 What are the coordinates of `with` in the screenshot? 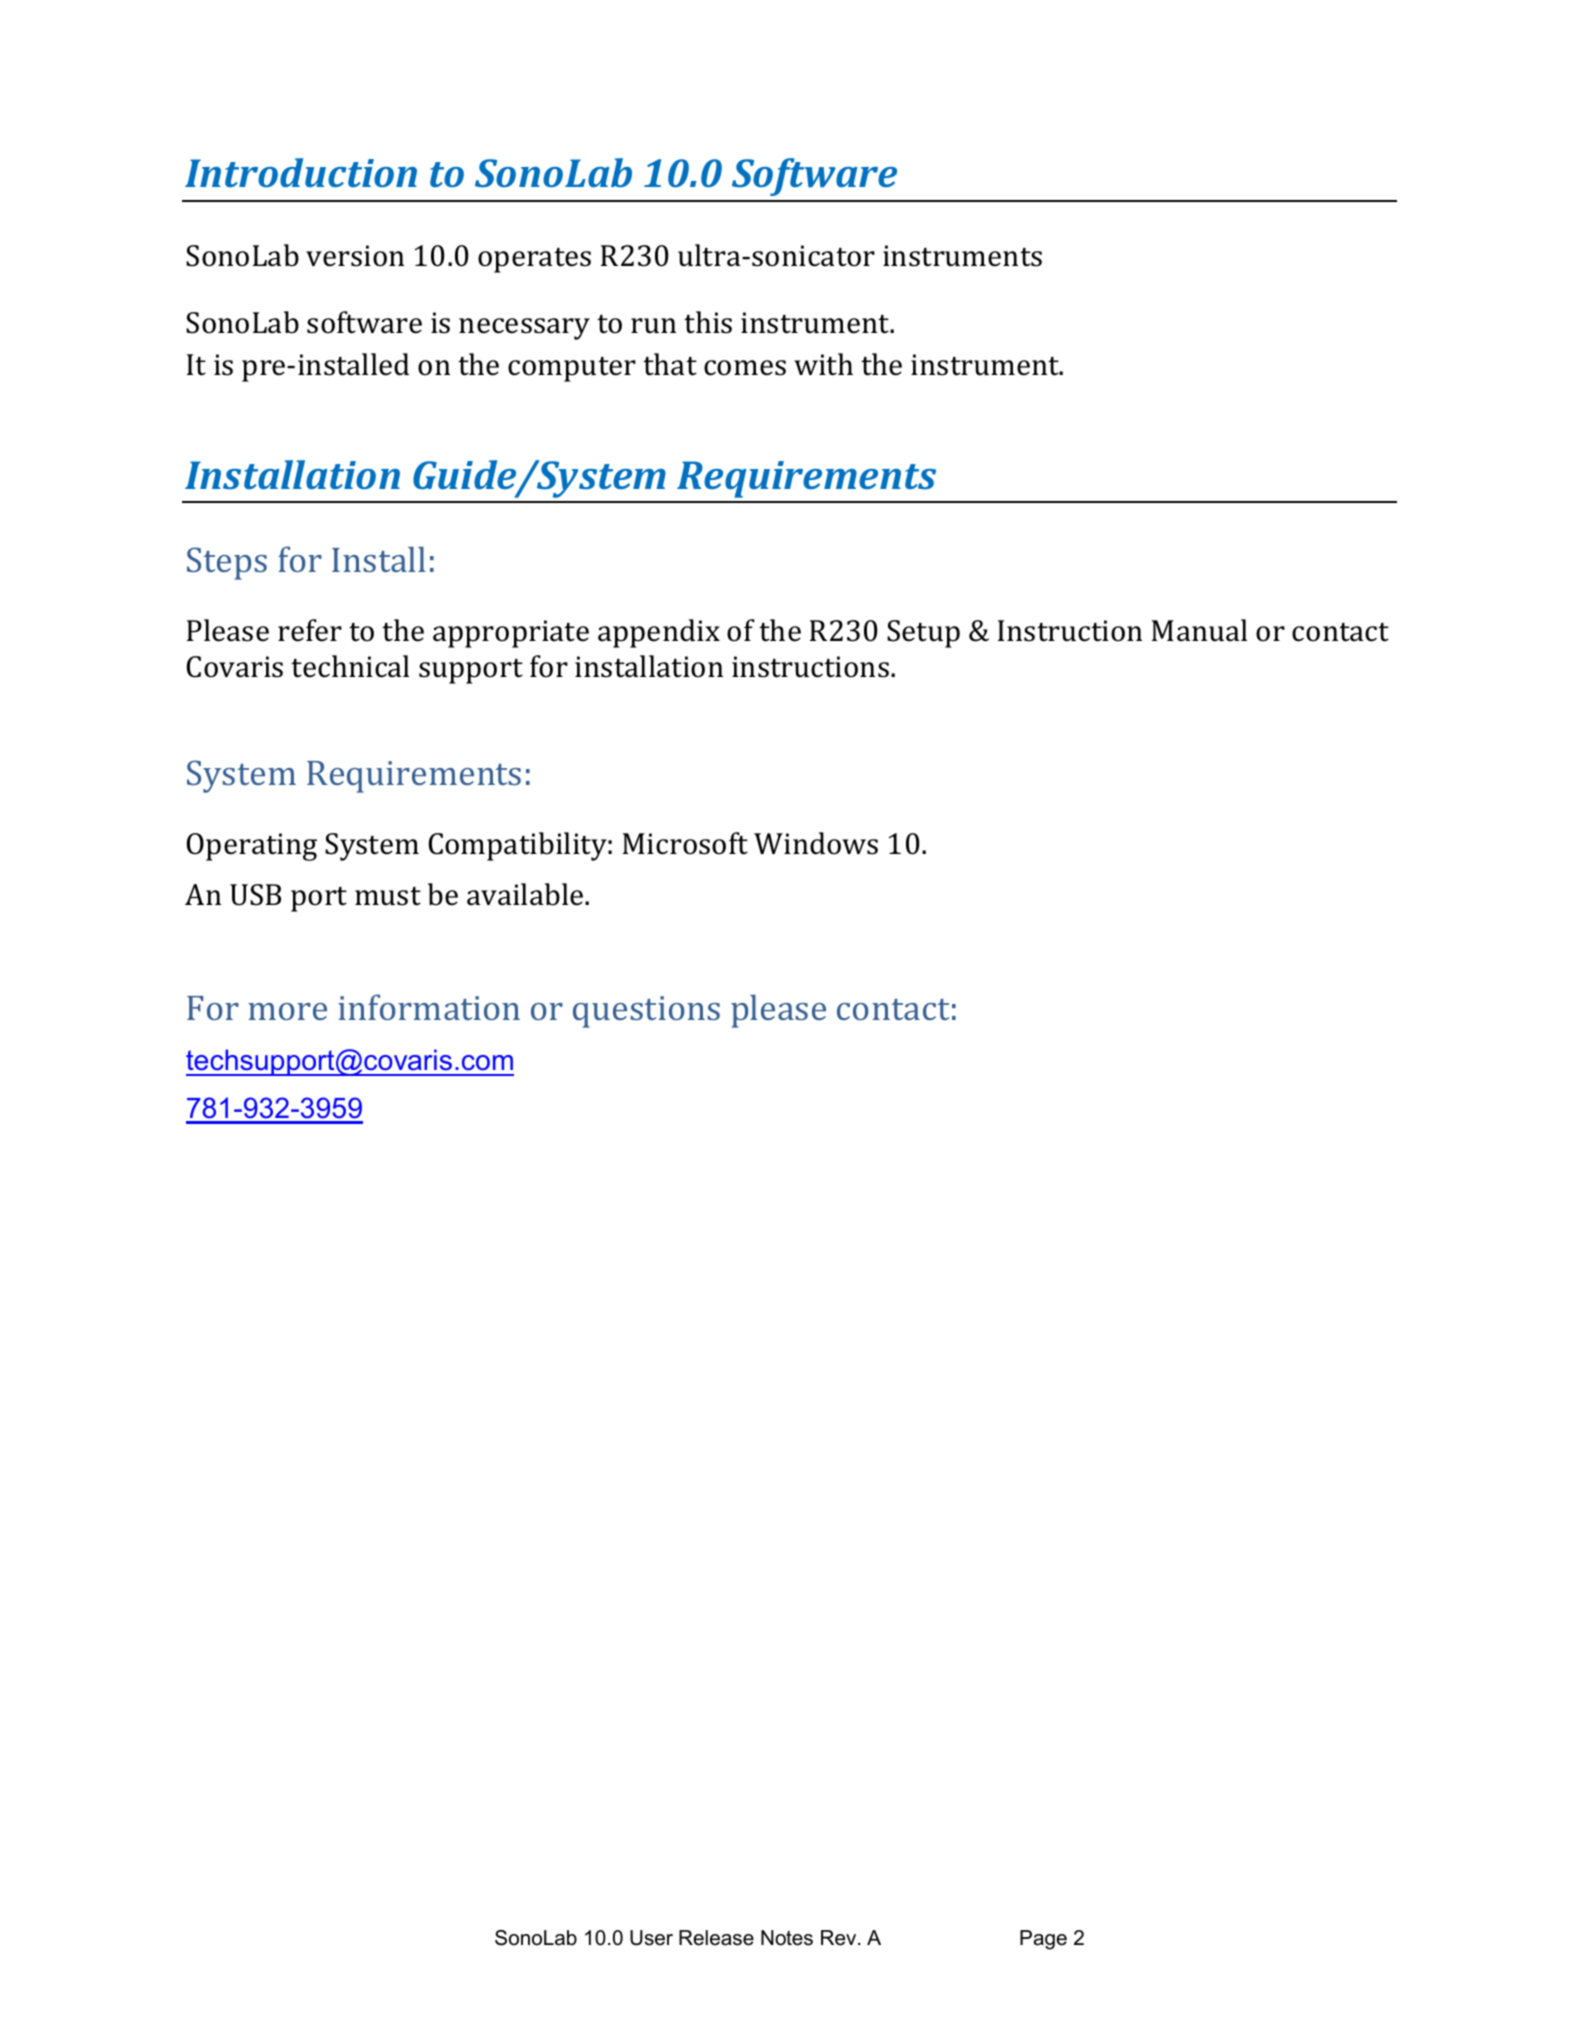 It's located at (823, 364).
